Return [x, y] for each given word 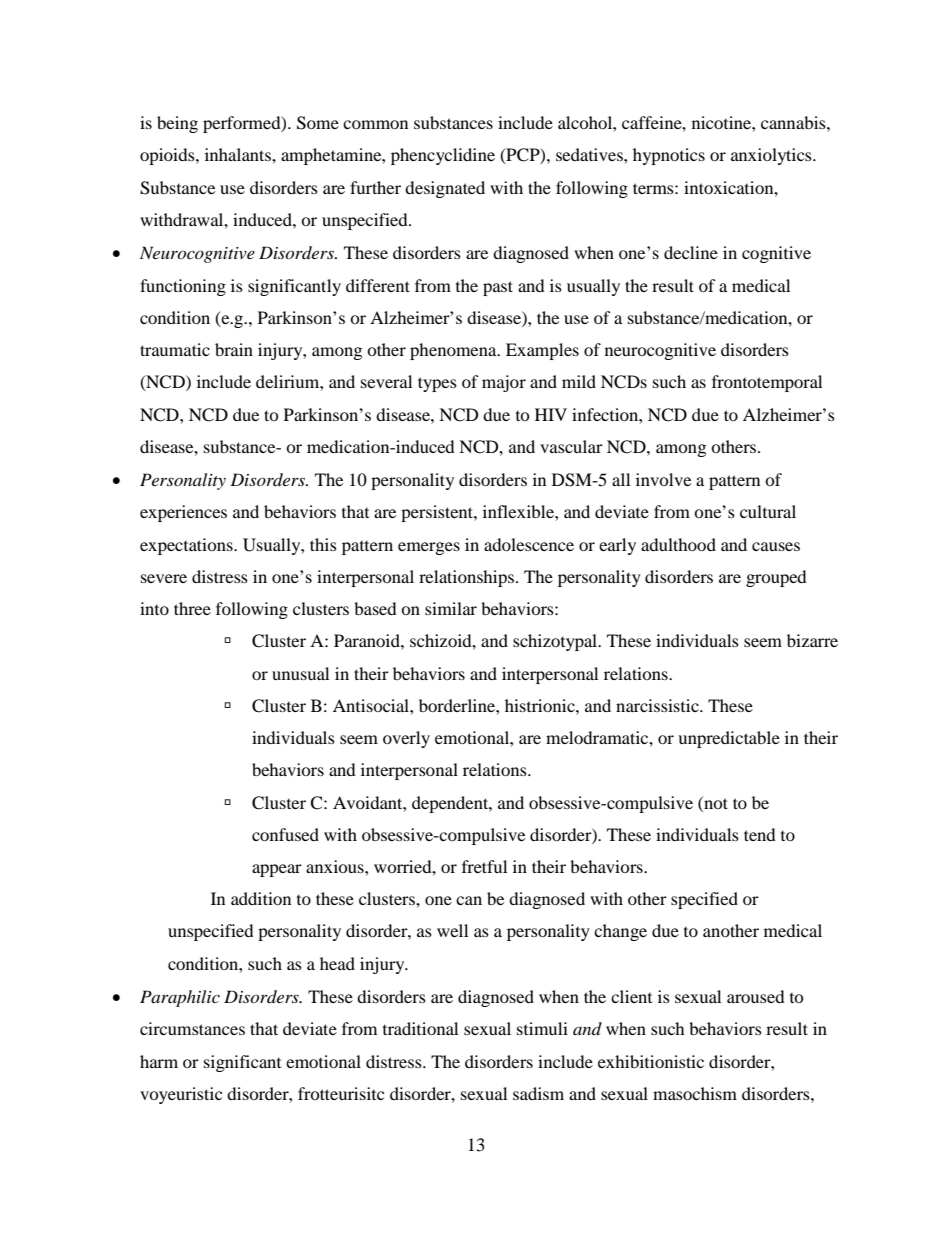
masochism [695, 1093]
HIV [551, 414]
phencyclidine [443, 156]
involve [663, 479]
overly [406, 739]
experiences [183, 513]
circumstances [192, 1028]
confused [285, 834]
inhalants [239, 154]
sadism [538, 1093]
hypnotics [669, 156]
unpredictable [729, 739]
